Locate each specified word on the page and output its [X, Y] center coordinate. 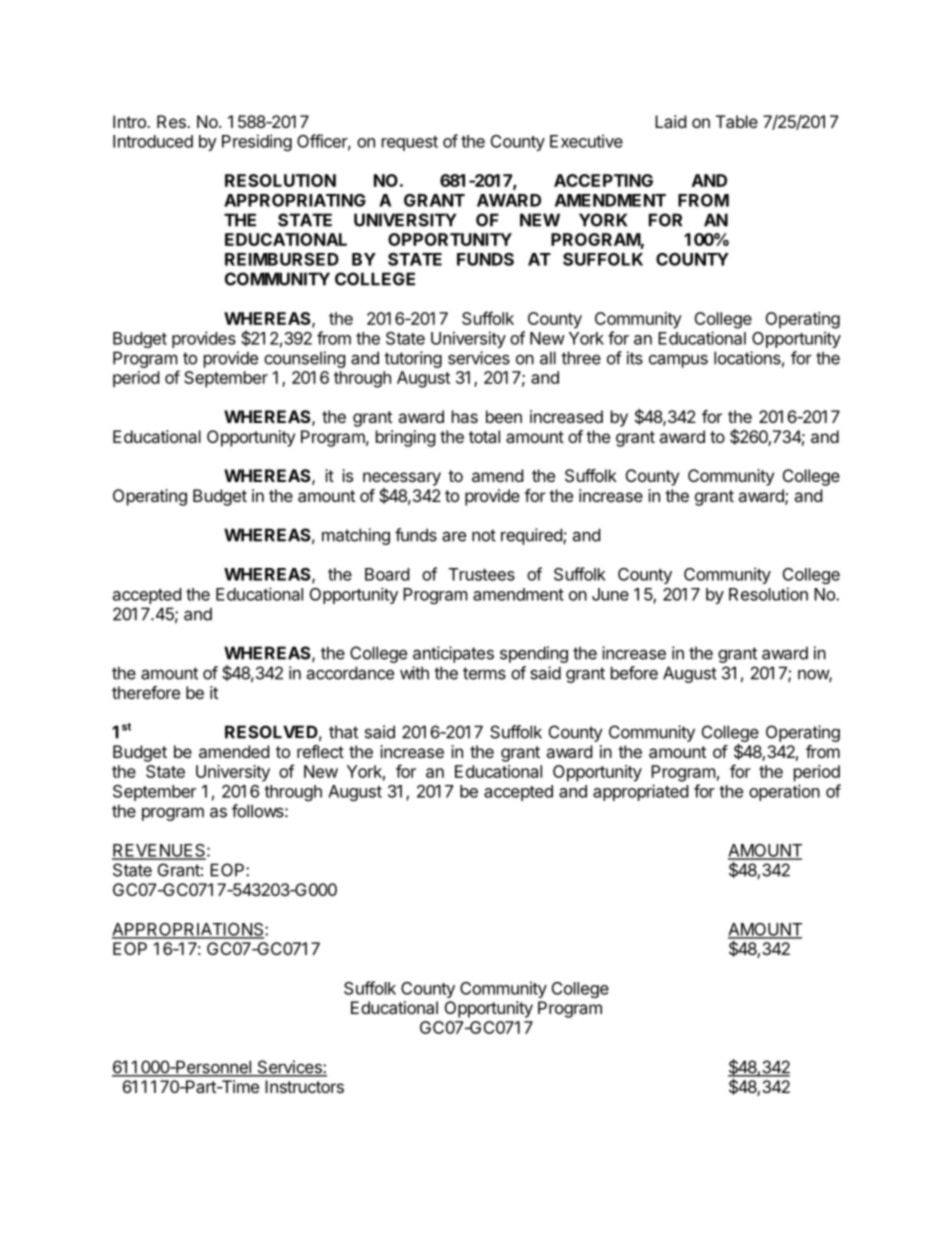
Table [737, 121]
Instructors [304, 1086]
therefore [146, 692]
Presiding [257, 142]
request [410, 143]
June [610, 594]
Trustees [482, 574]
